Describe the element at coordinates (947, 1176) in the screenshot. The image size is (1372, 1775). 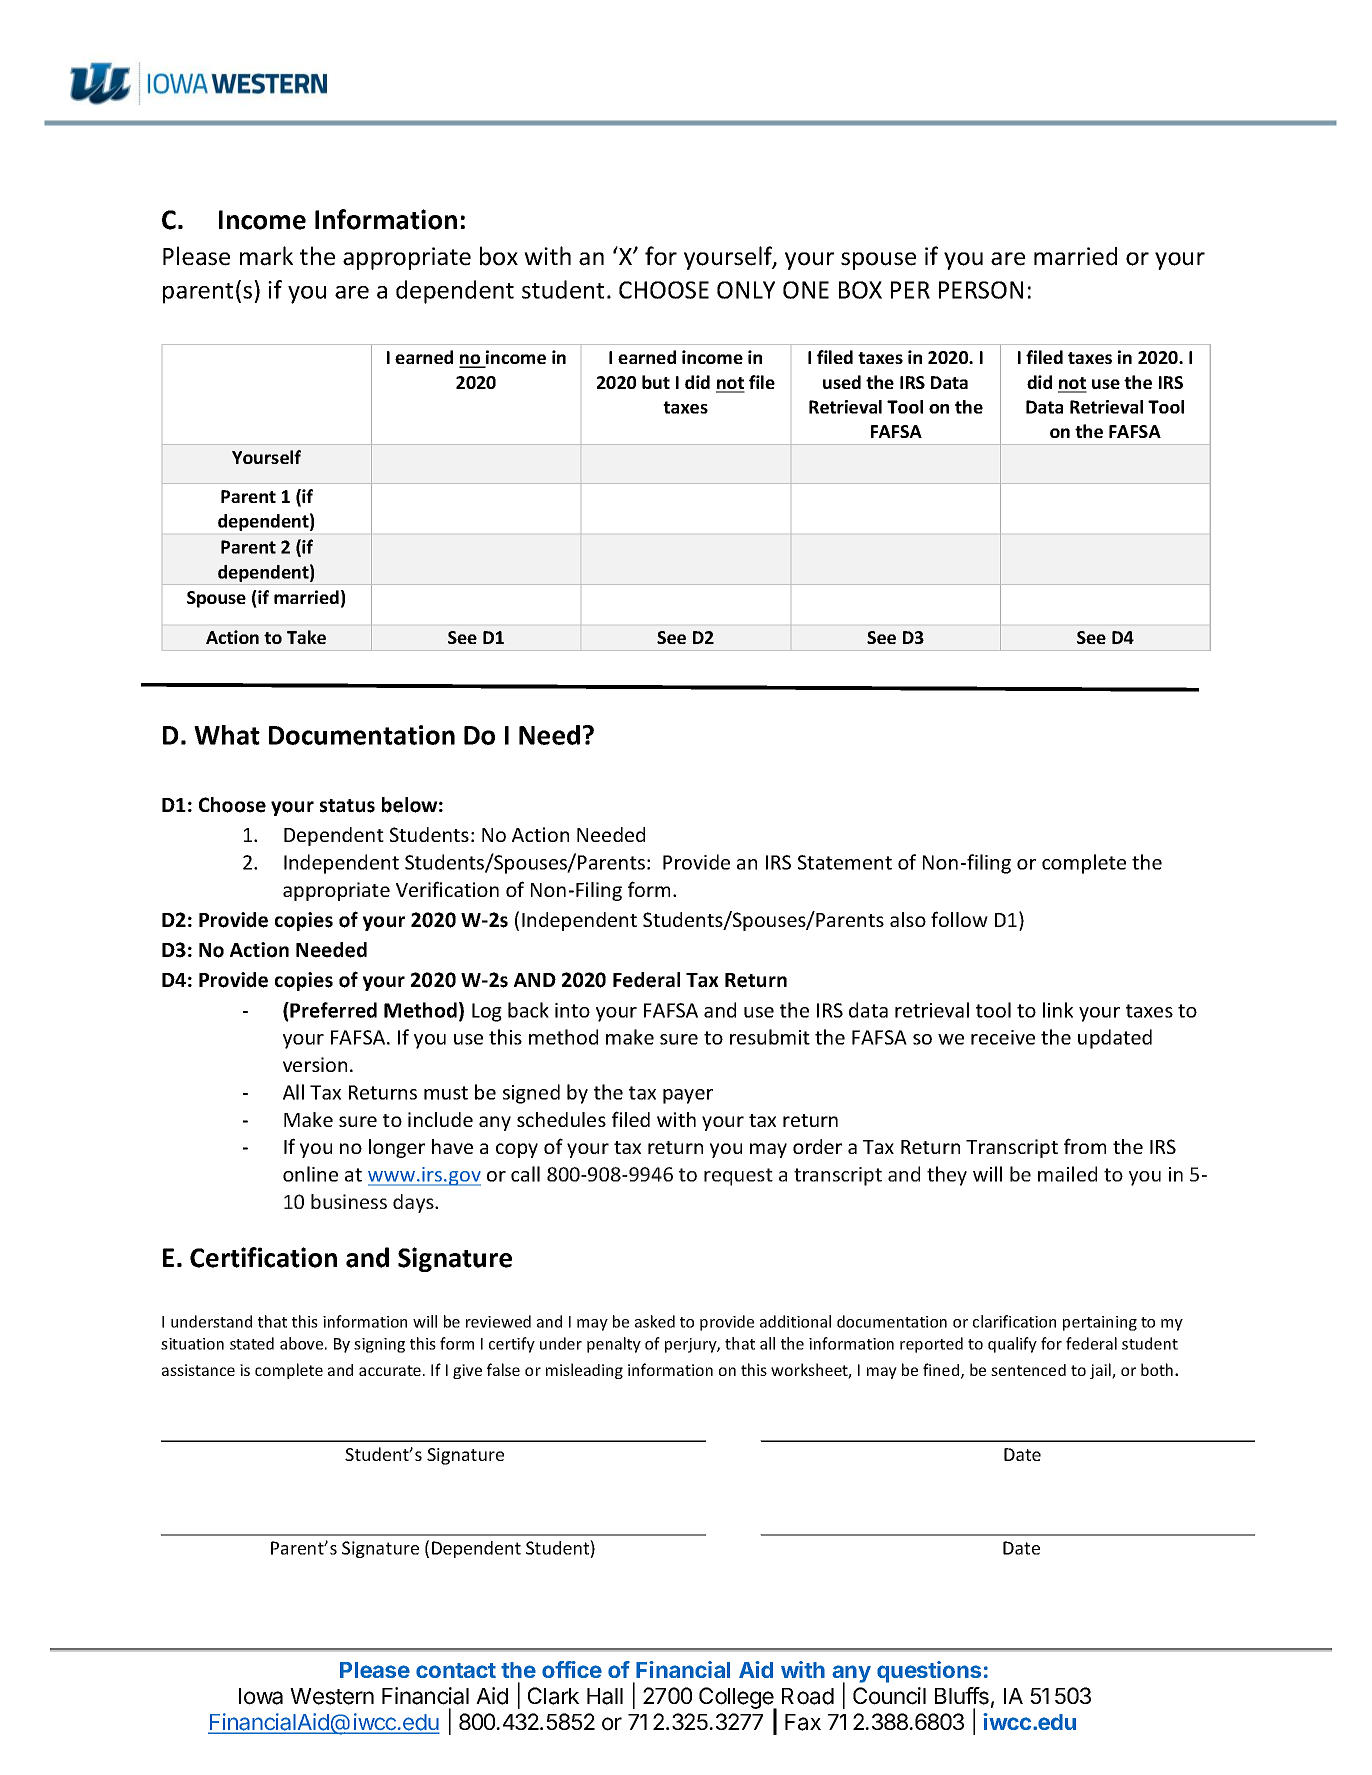
I see `they` at that location.
